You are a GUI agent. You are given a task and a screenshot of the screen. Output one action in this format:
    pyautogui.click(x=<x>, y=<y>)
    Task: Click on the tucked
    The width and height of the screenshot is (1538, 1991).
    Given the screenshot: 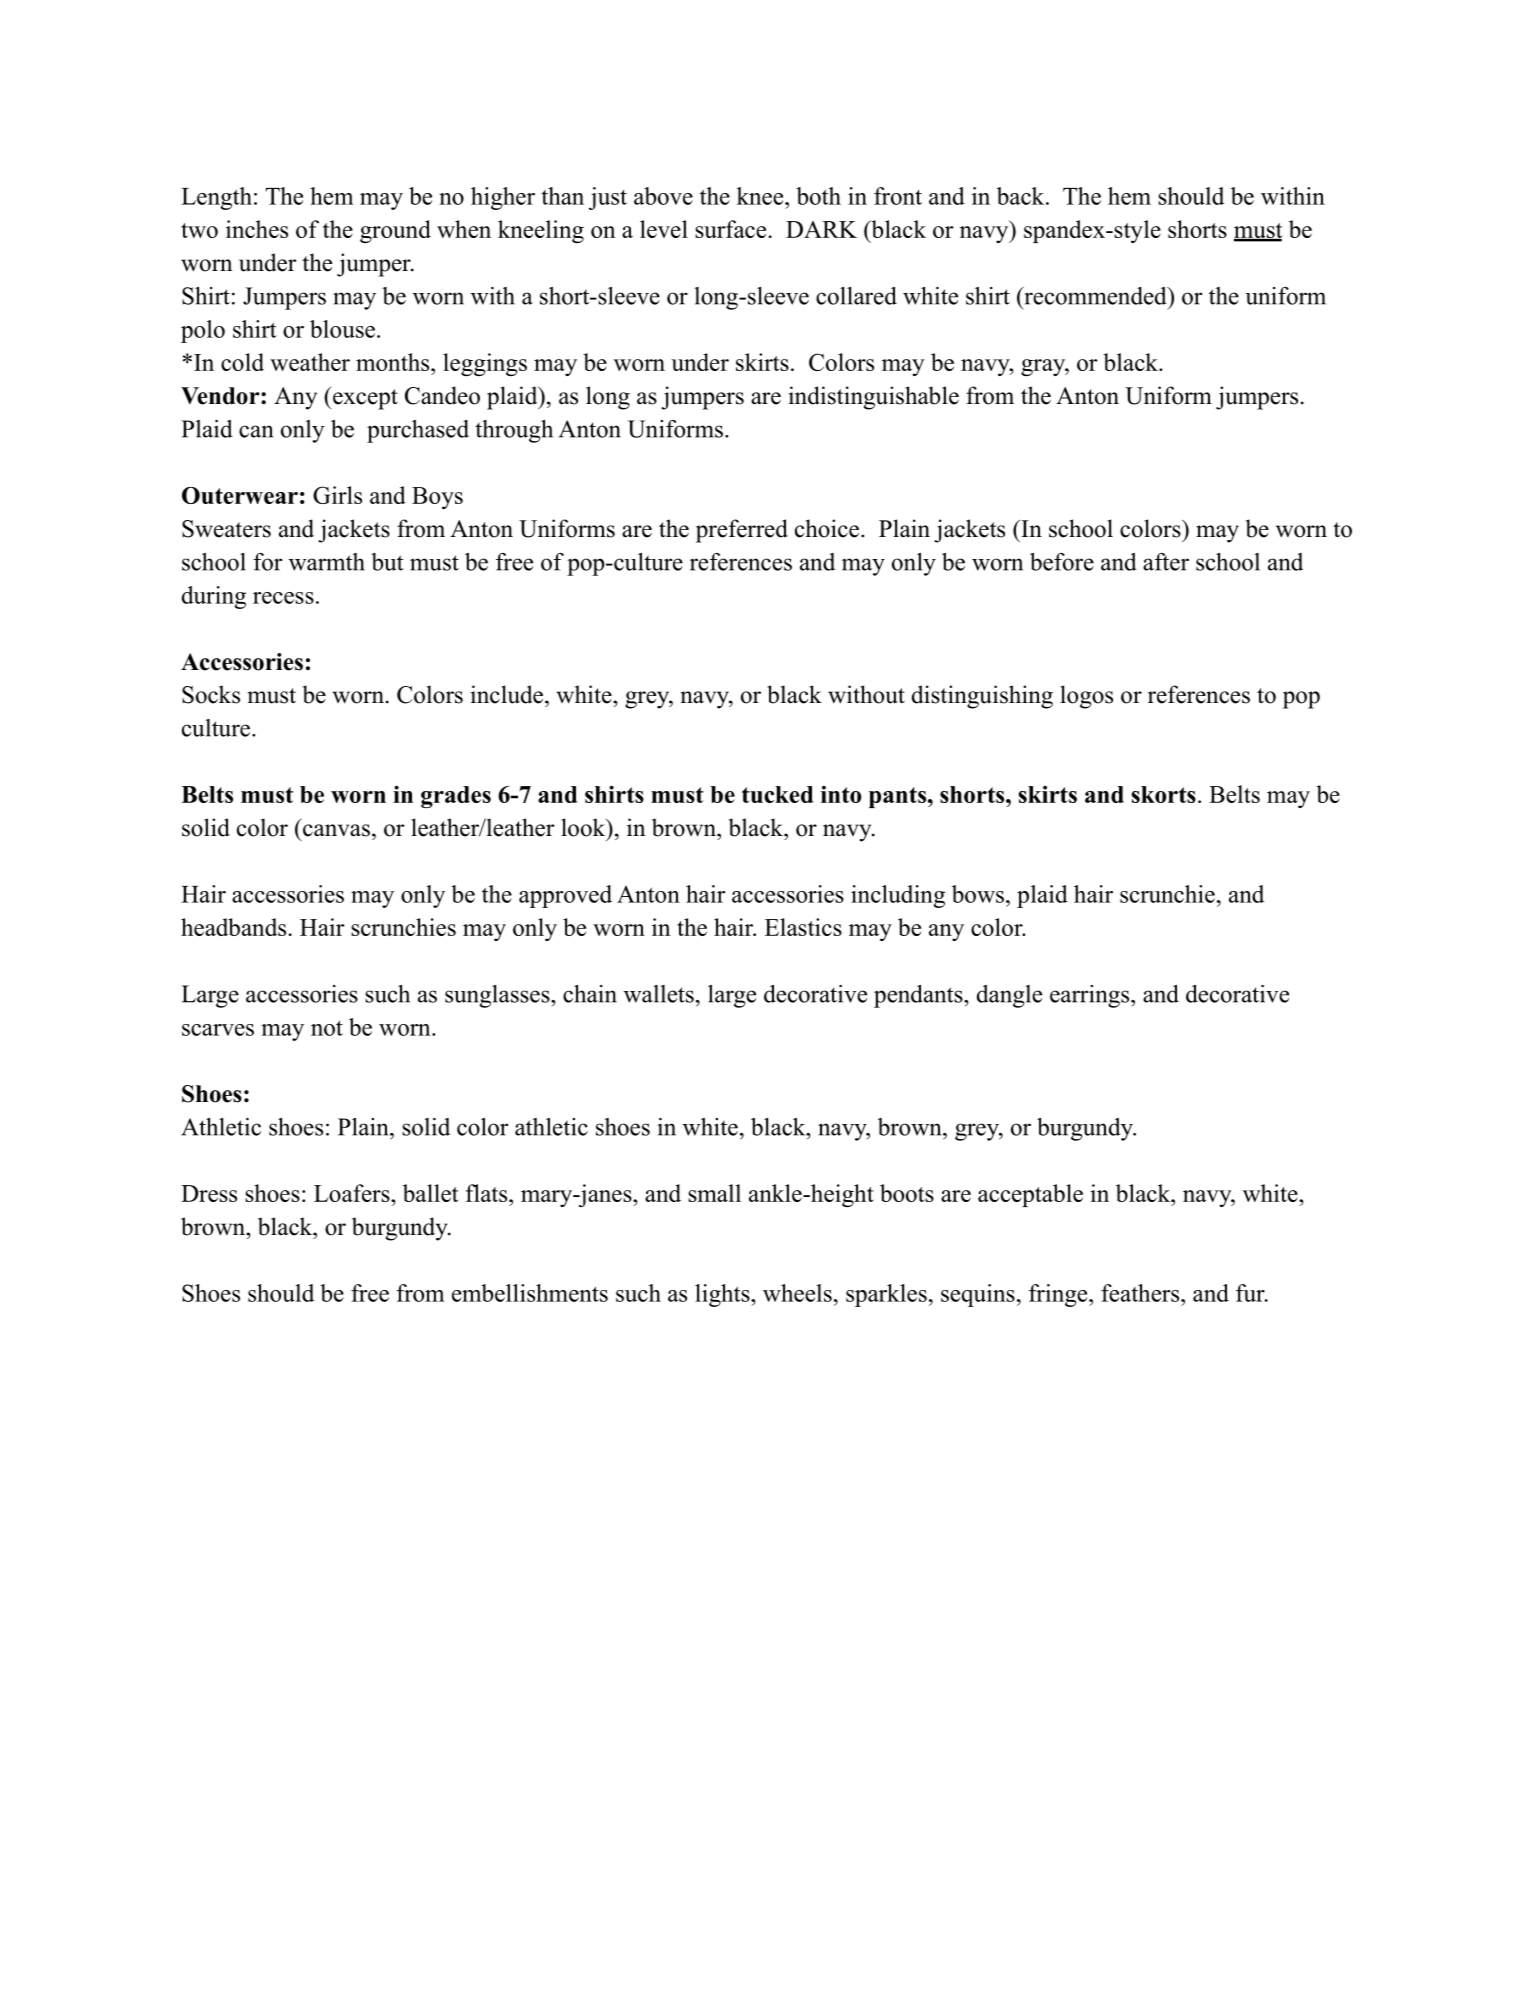 What is the action you would take?
    pyautogui.click(x=777, y=794)
